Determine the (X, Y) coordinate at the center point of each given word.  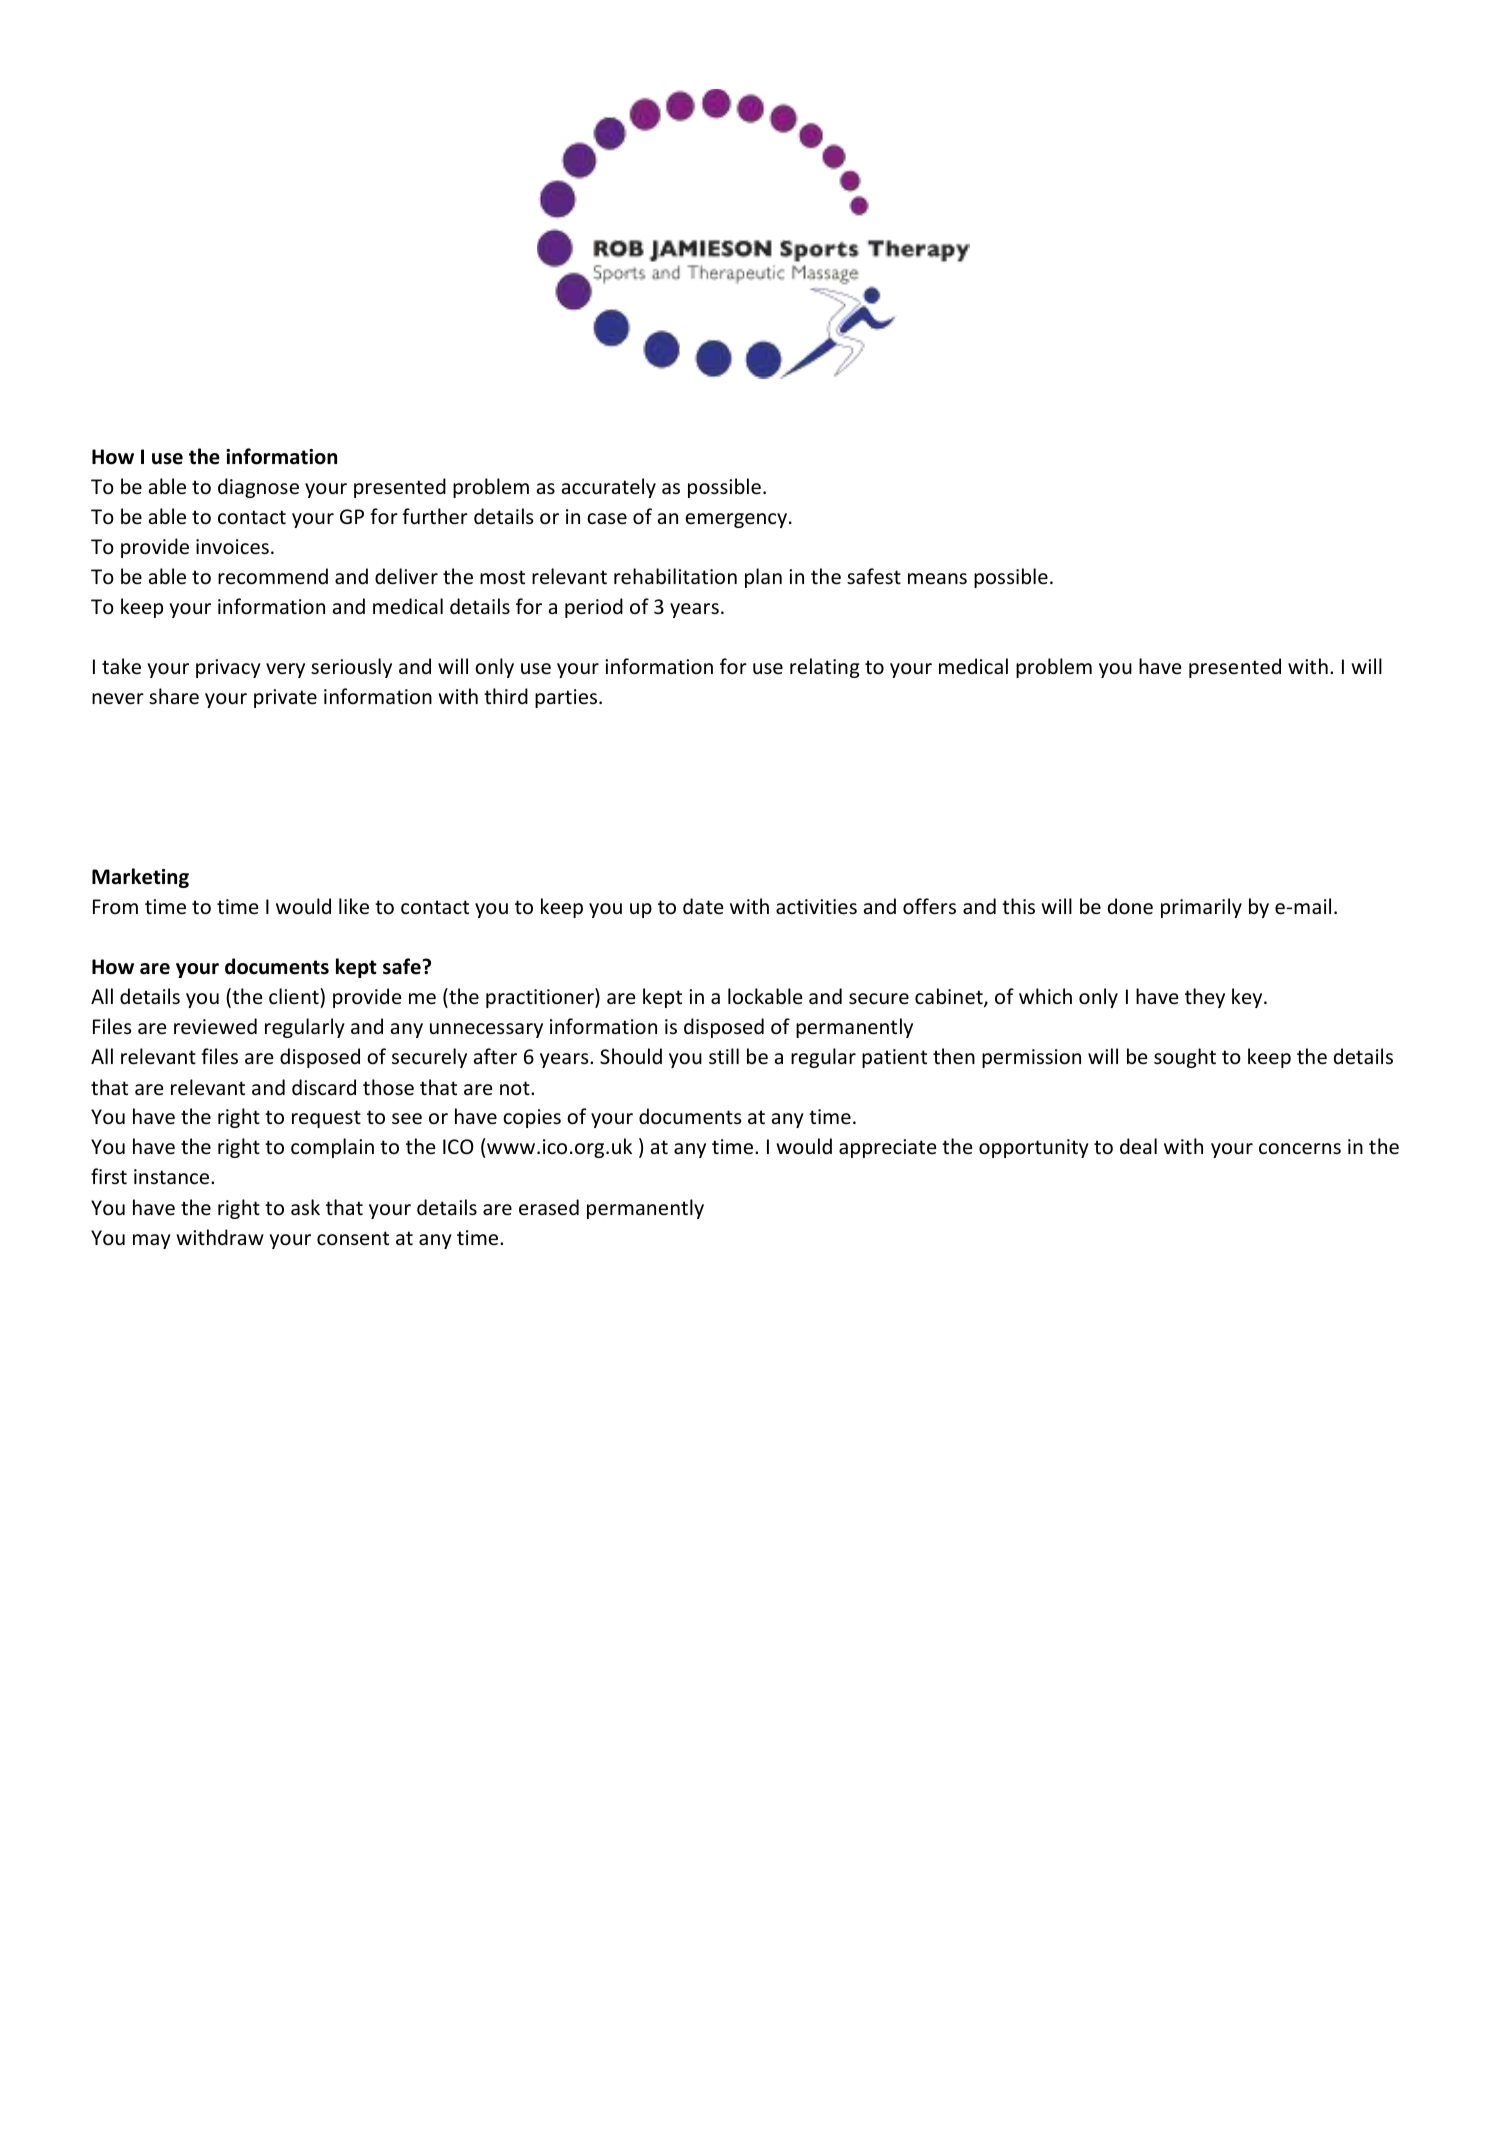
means (937, 579)
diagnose (258, 488)
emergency (737, 520)
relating (825, 668)
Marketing (140, 878)
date (703, 906)
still (724, 1056)
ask (305, 1207)
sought (1185, 1058)
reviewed (215, 1026)
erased (549, 1207)
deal (1138, 1146)
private (285, 698)
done (1130, 906)
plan (763, 578)
